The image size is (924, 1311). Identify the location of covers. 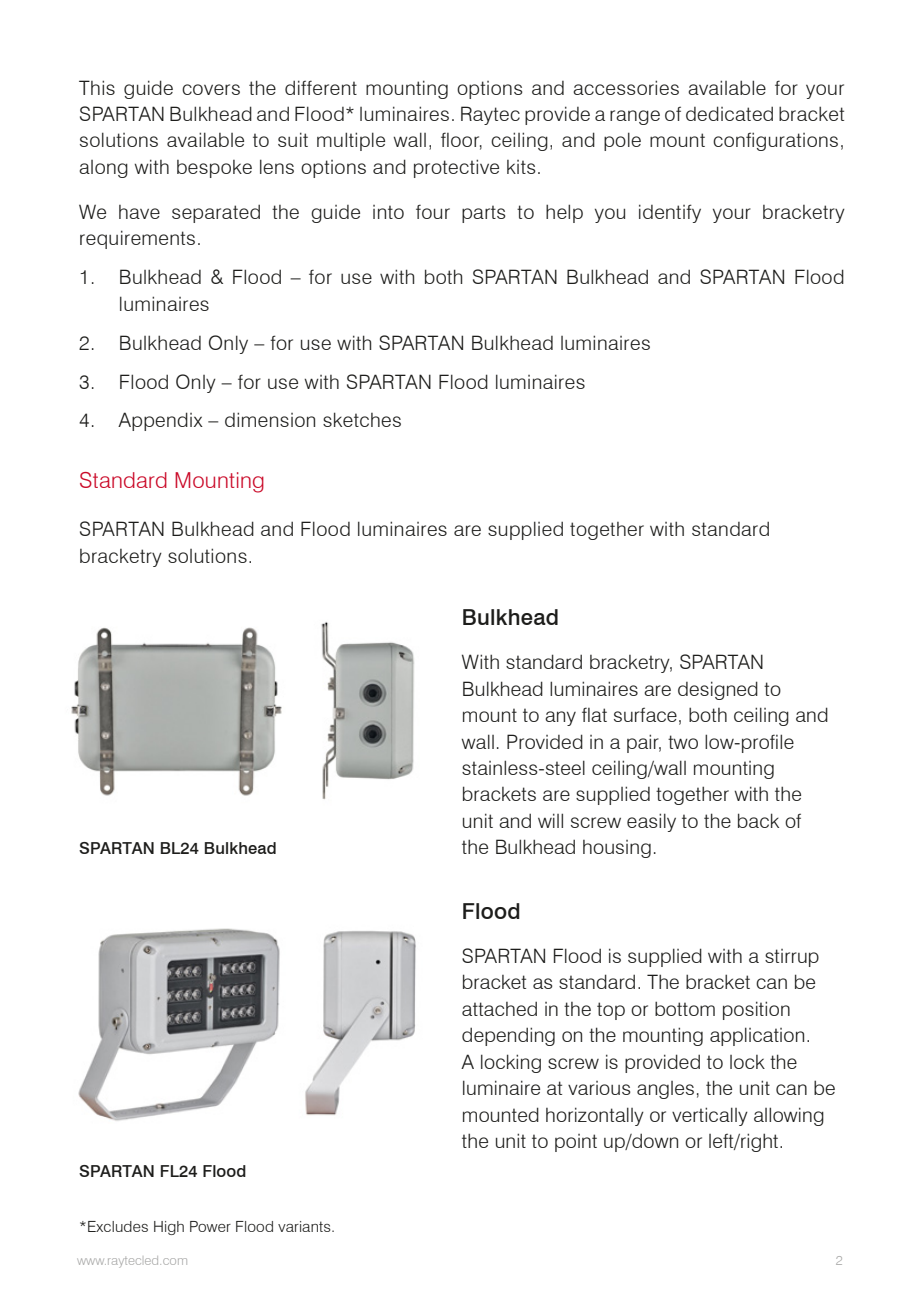
(211, 89).
